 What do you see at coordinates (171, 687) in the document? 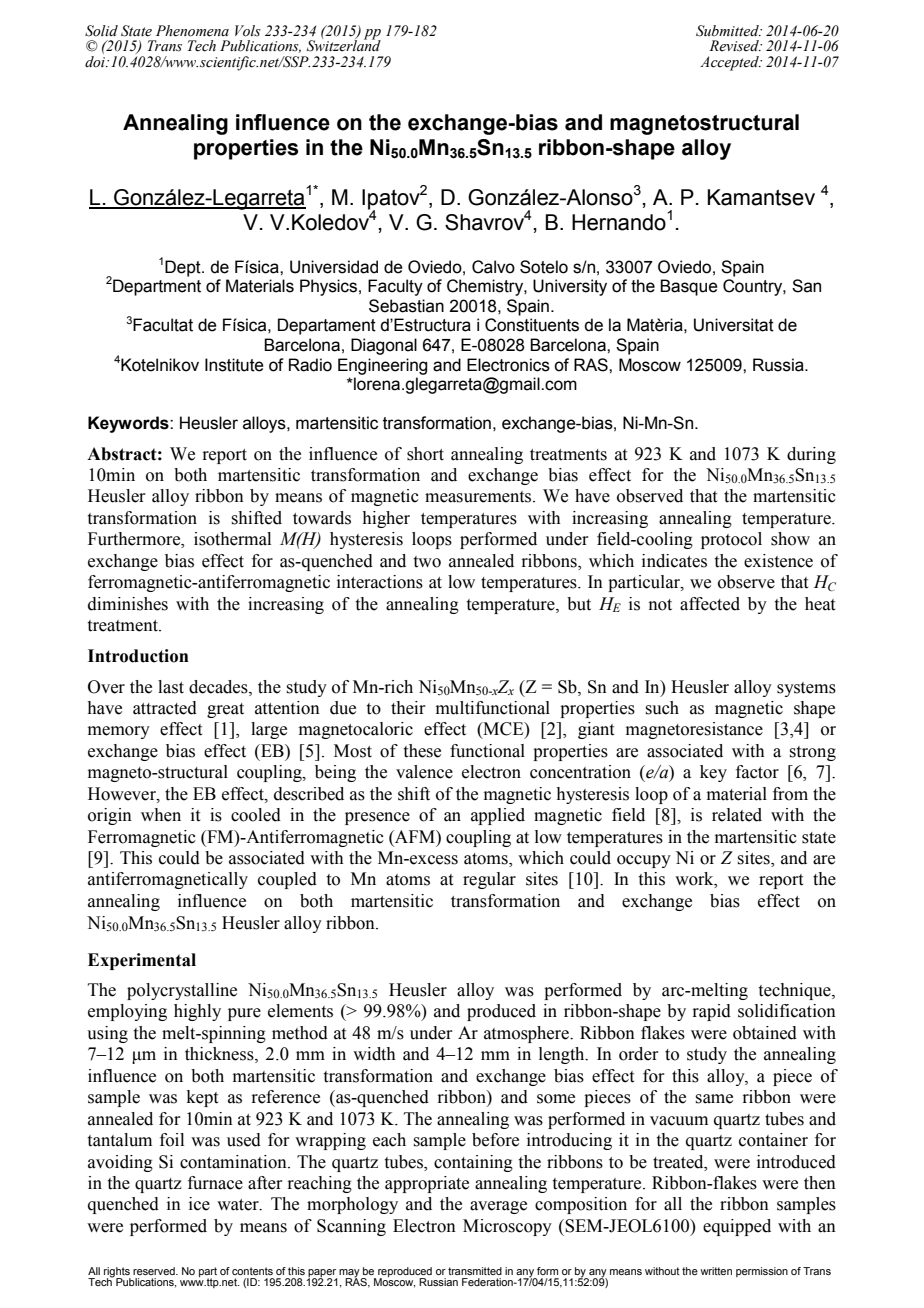
I see `last` at bounding box center [171, 687].
